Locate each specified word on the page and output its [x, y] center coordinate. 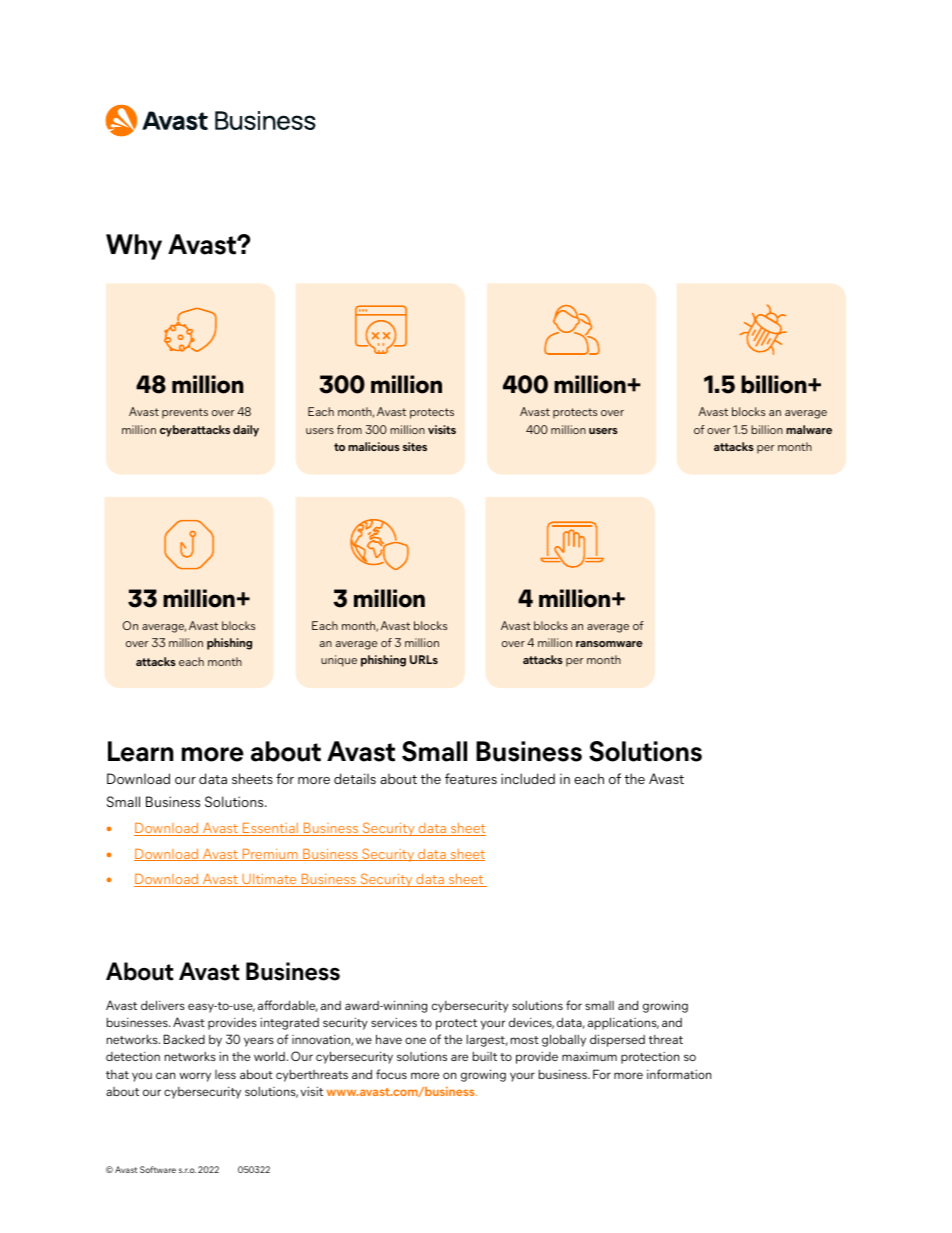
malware [809, 429]
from [349, 429]
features [471, 778]
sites [415, 446]
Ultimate [269, 880]
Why [134, 247]
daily [246, 431]
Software [158, 1169]
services [394, 1022]
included [528, 778]
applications [623, 1023]
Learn [140, 751]
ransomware [609, 644]
